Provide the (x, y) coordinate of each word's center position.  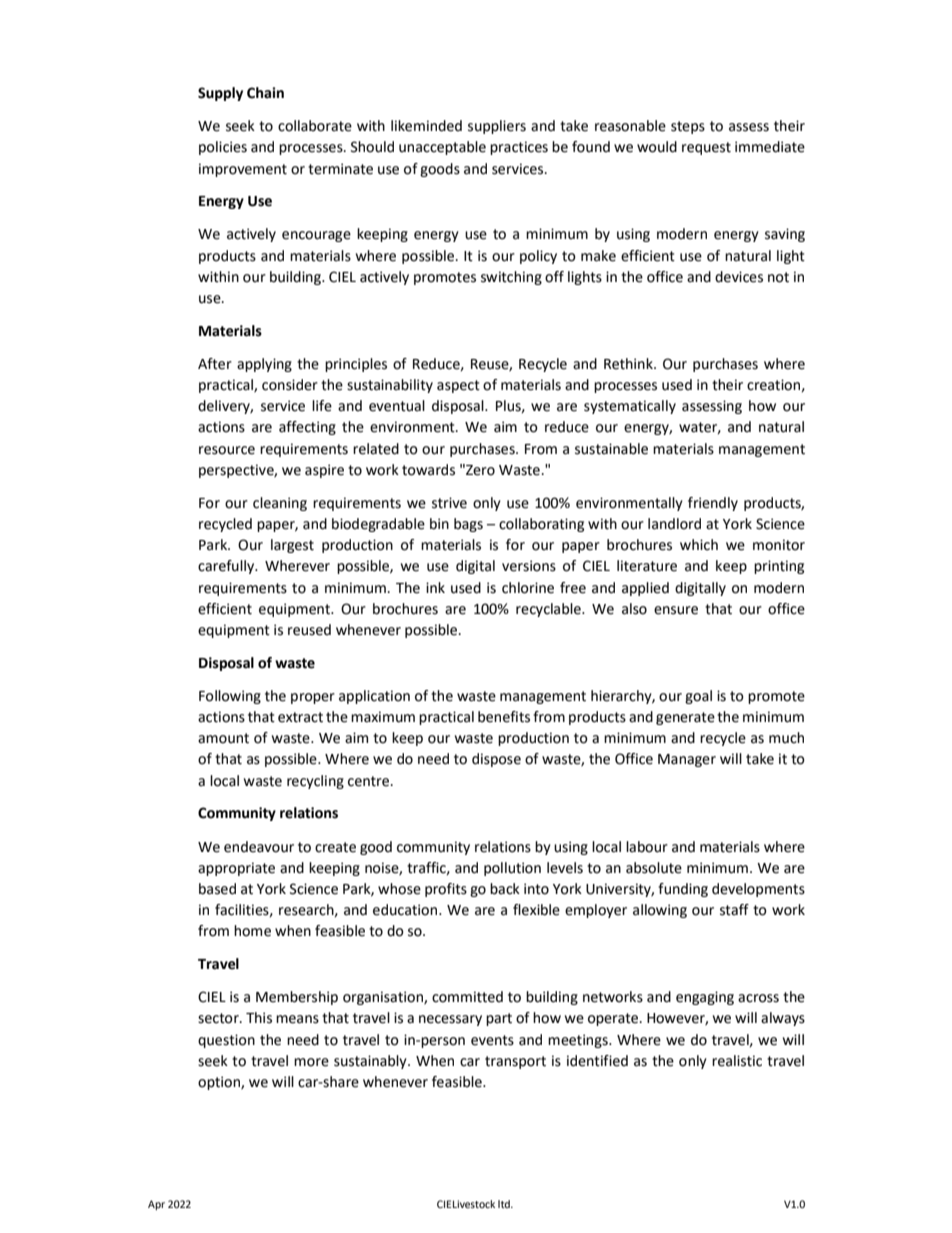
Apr (156, 1205)
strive (449, 503)
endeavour (259, 847)
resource (227, 450)
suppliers (497, 127)
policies (223, 148)
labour (647, 847)
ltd (505, 1204)
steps (688, 127)
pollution (512, 869)
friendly (713, 504)
